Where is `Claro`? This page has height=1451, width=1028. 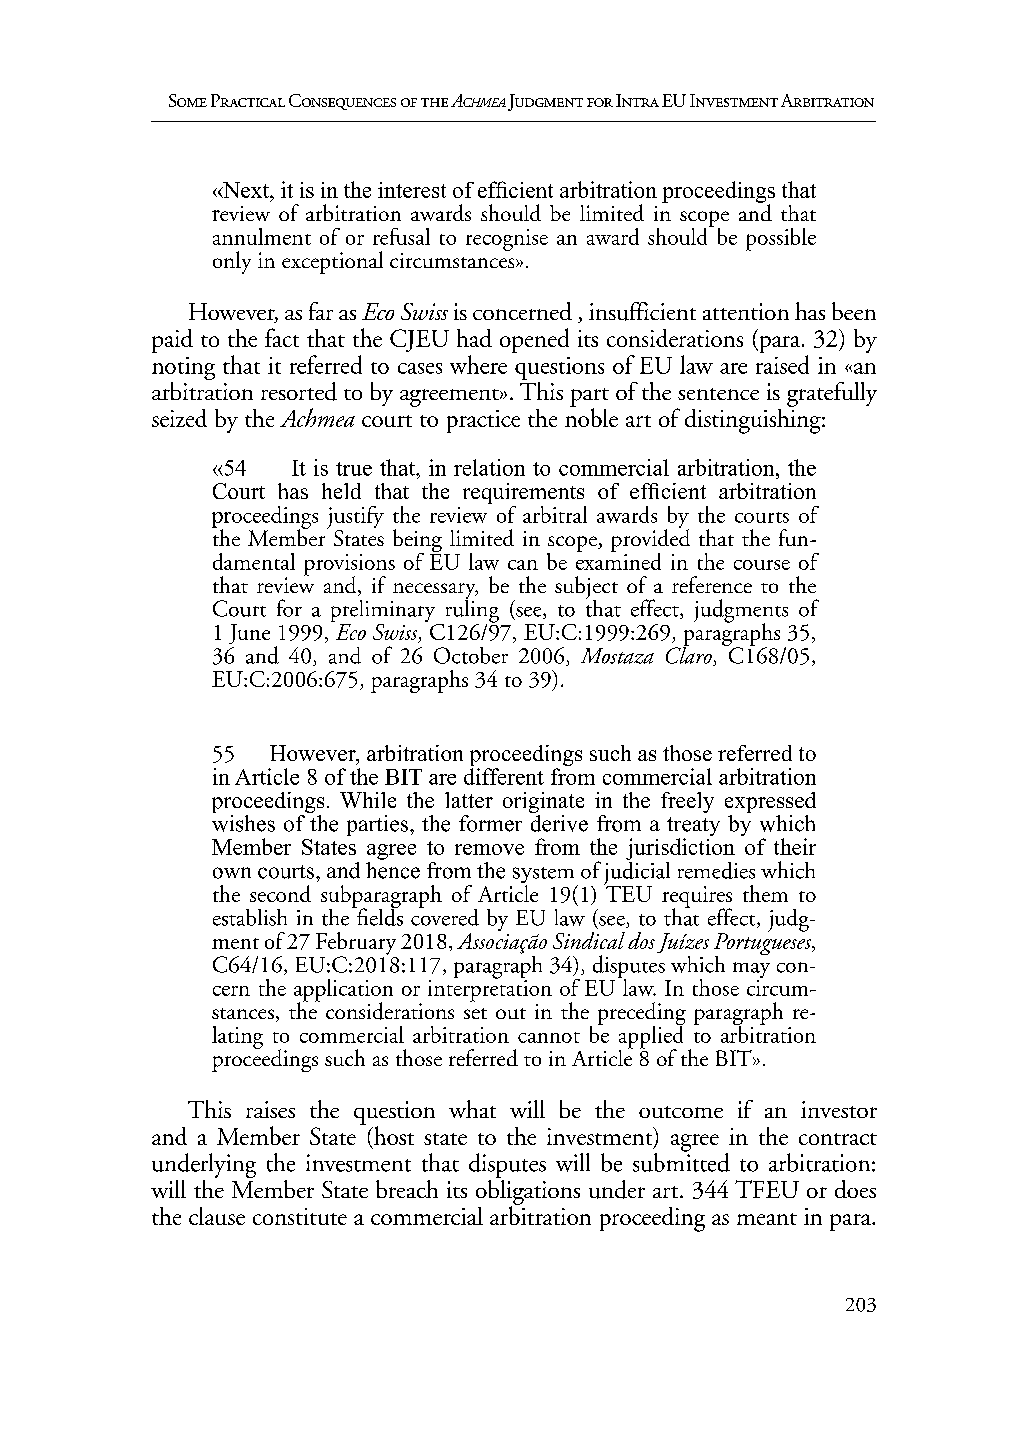 Claro is located at coordinates (690, 655).
